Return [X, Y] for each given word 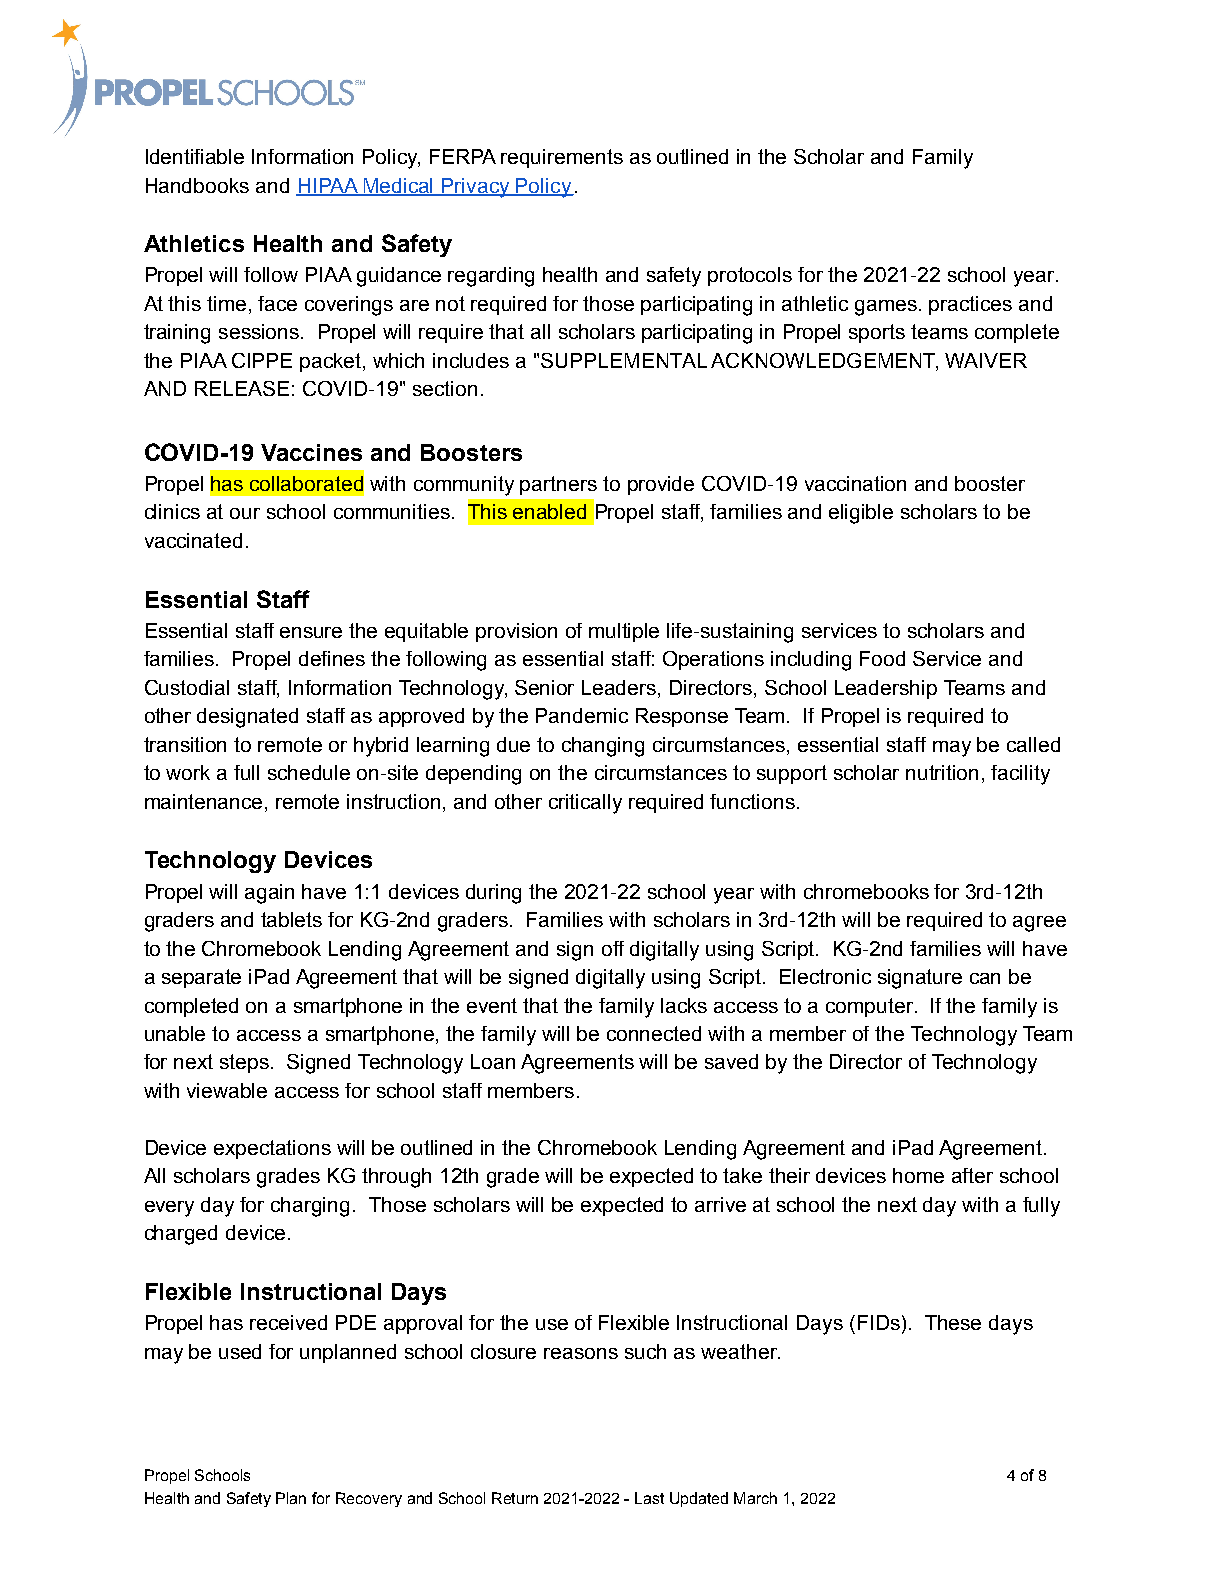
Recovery [369, 1499]
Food [882, 658]
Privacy [476, 188]
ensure [311, 632]
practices [970, 305]
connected [654, 1033]
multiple [624, 632]
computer [871, 1007]
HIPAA [328, 186]
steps [244, 1063]
